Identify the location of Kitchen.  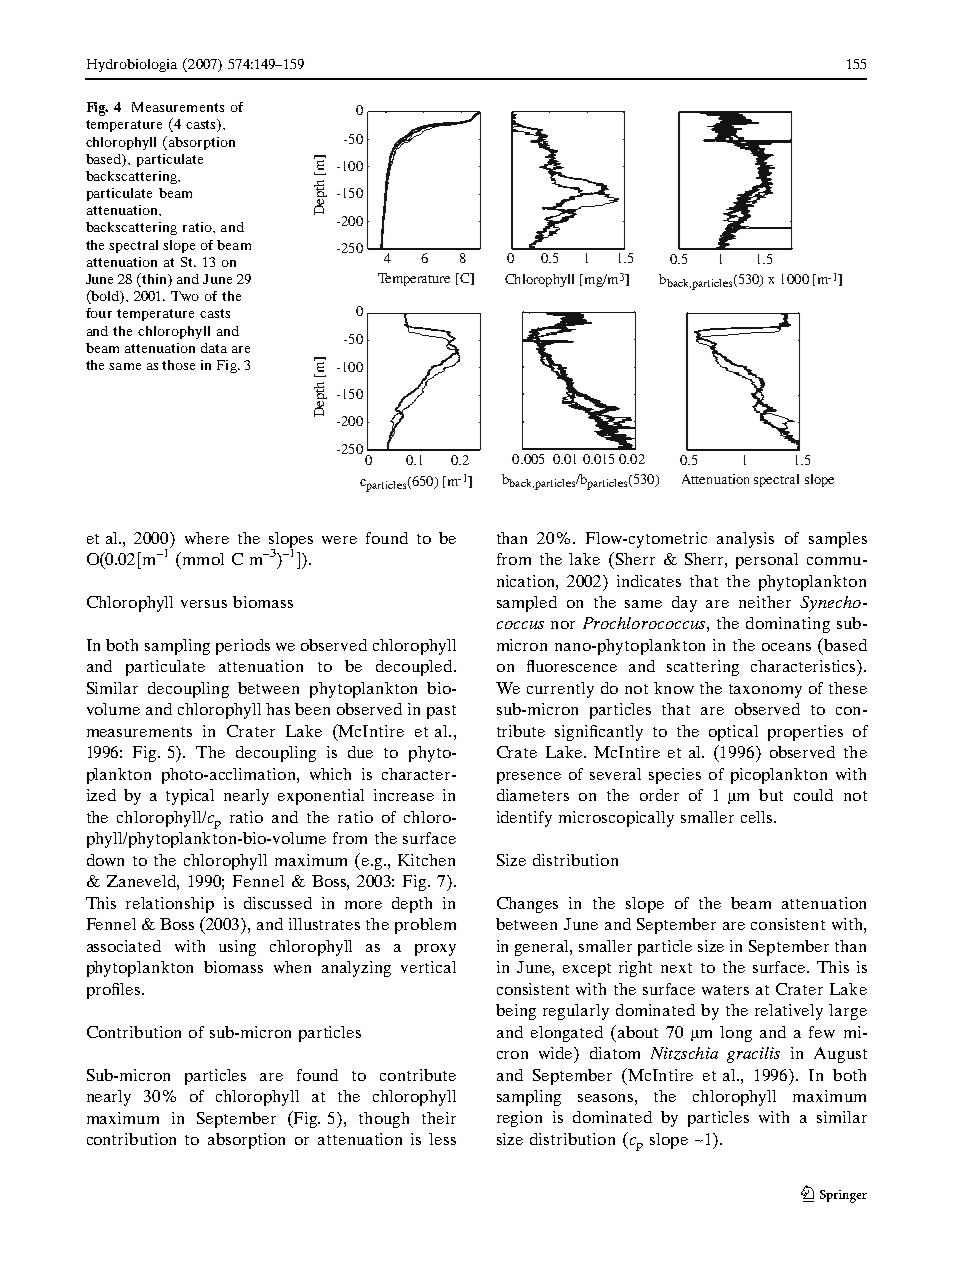
(426, 860).
